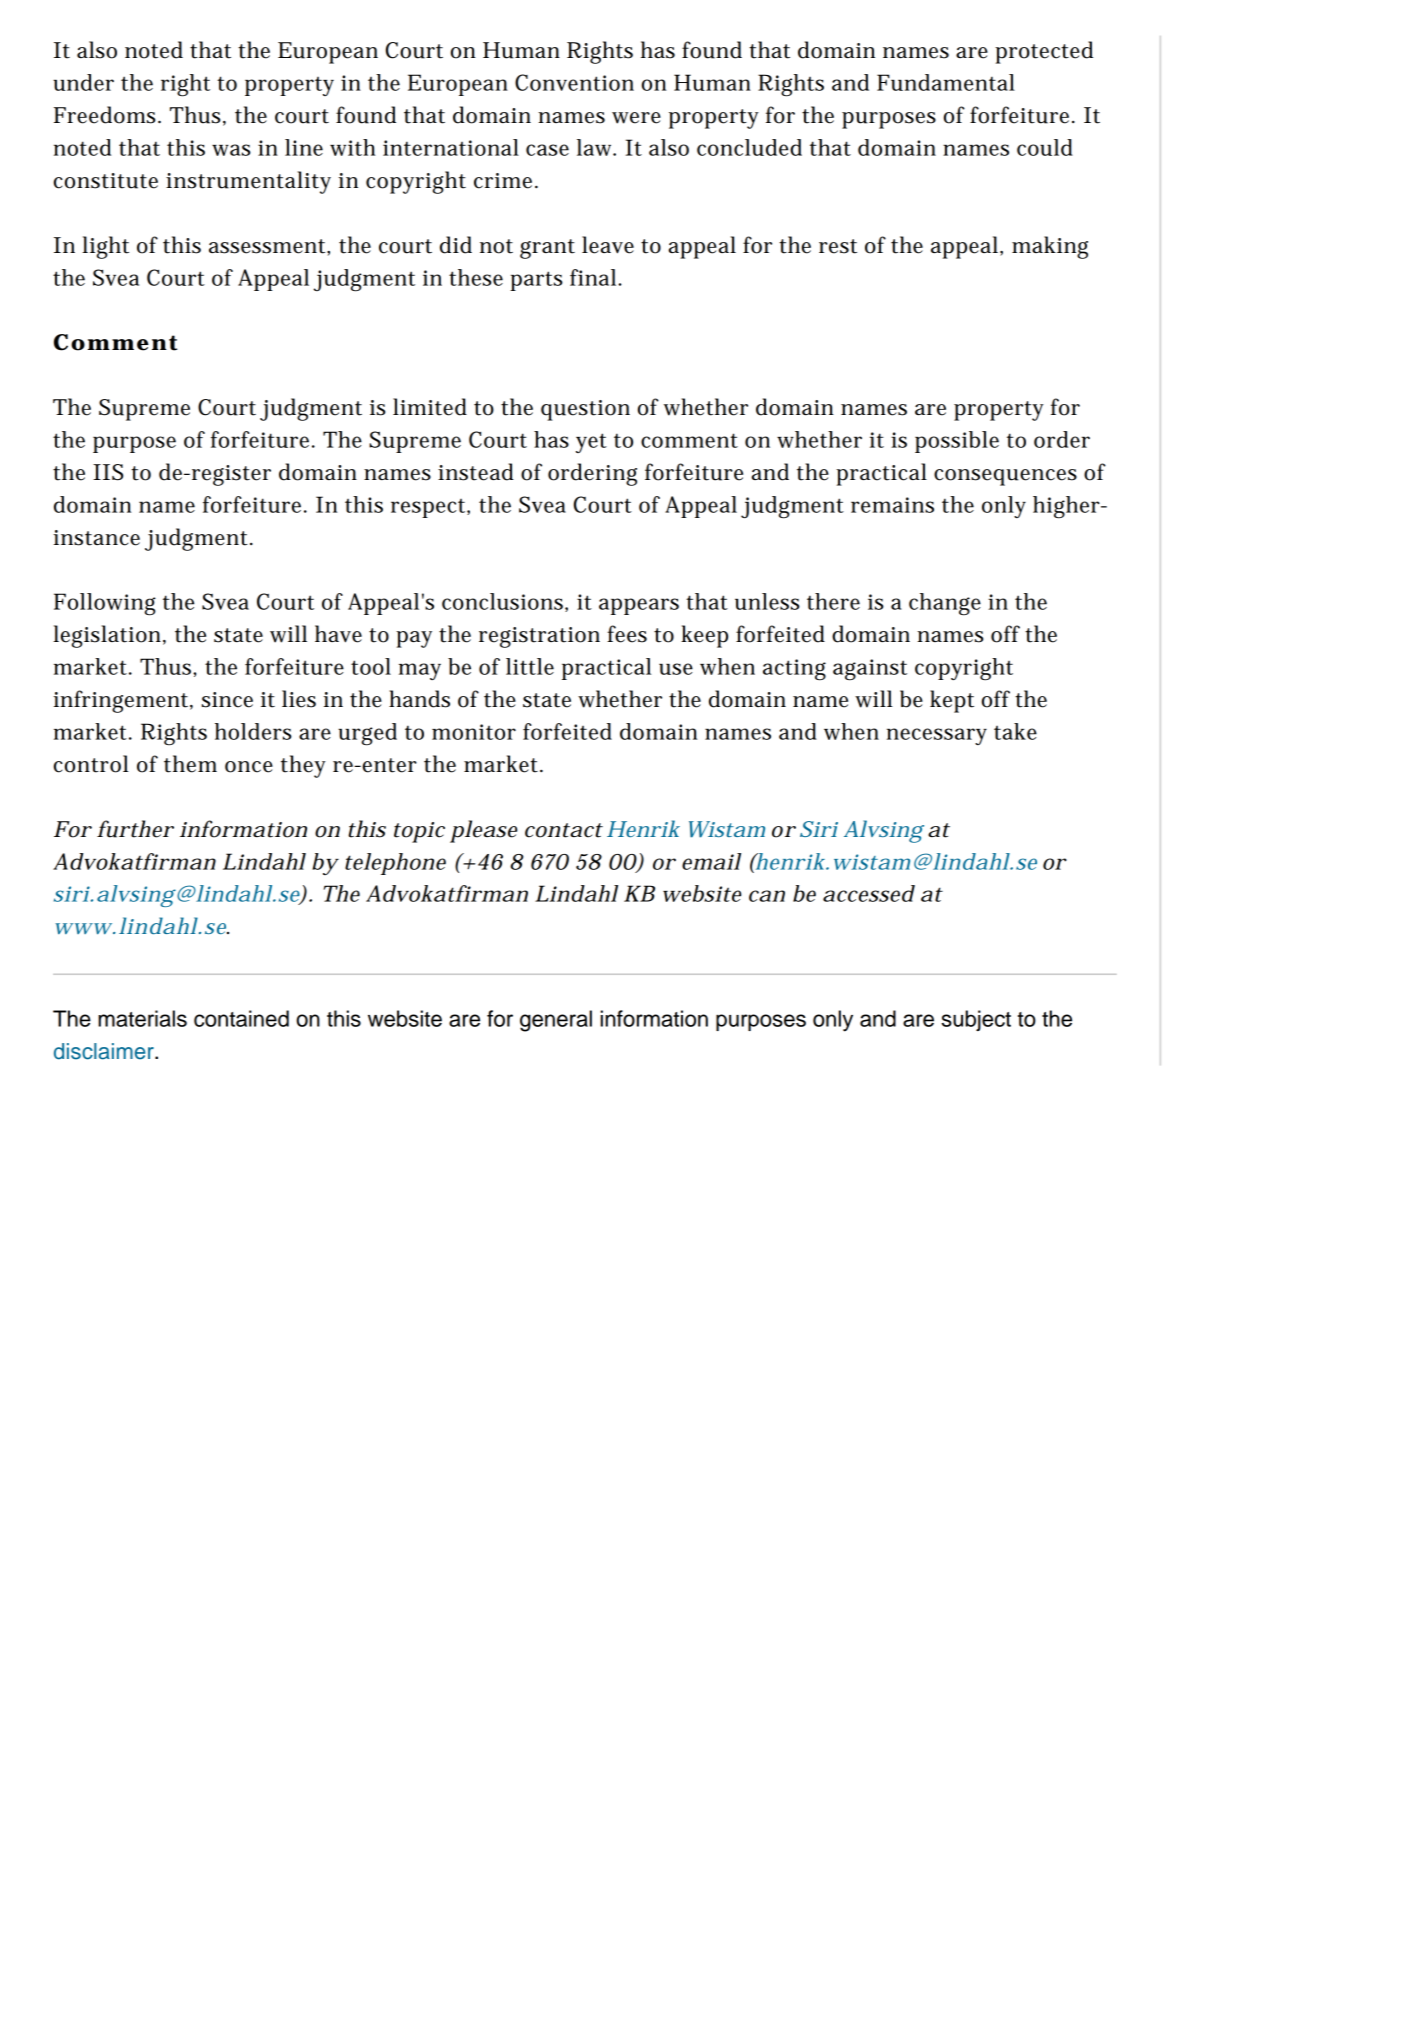  What do you see at coordinates (892, 505) in the screenshot?
I see `remains` at bounding box center [892, 505].
